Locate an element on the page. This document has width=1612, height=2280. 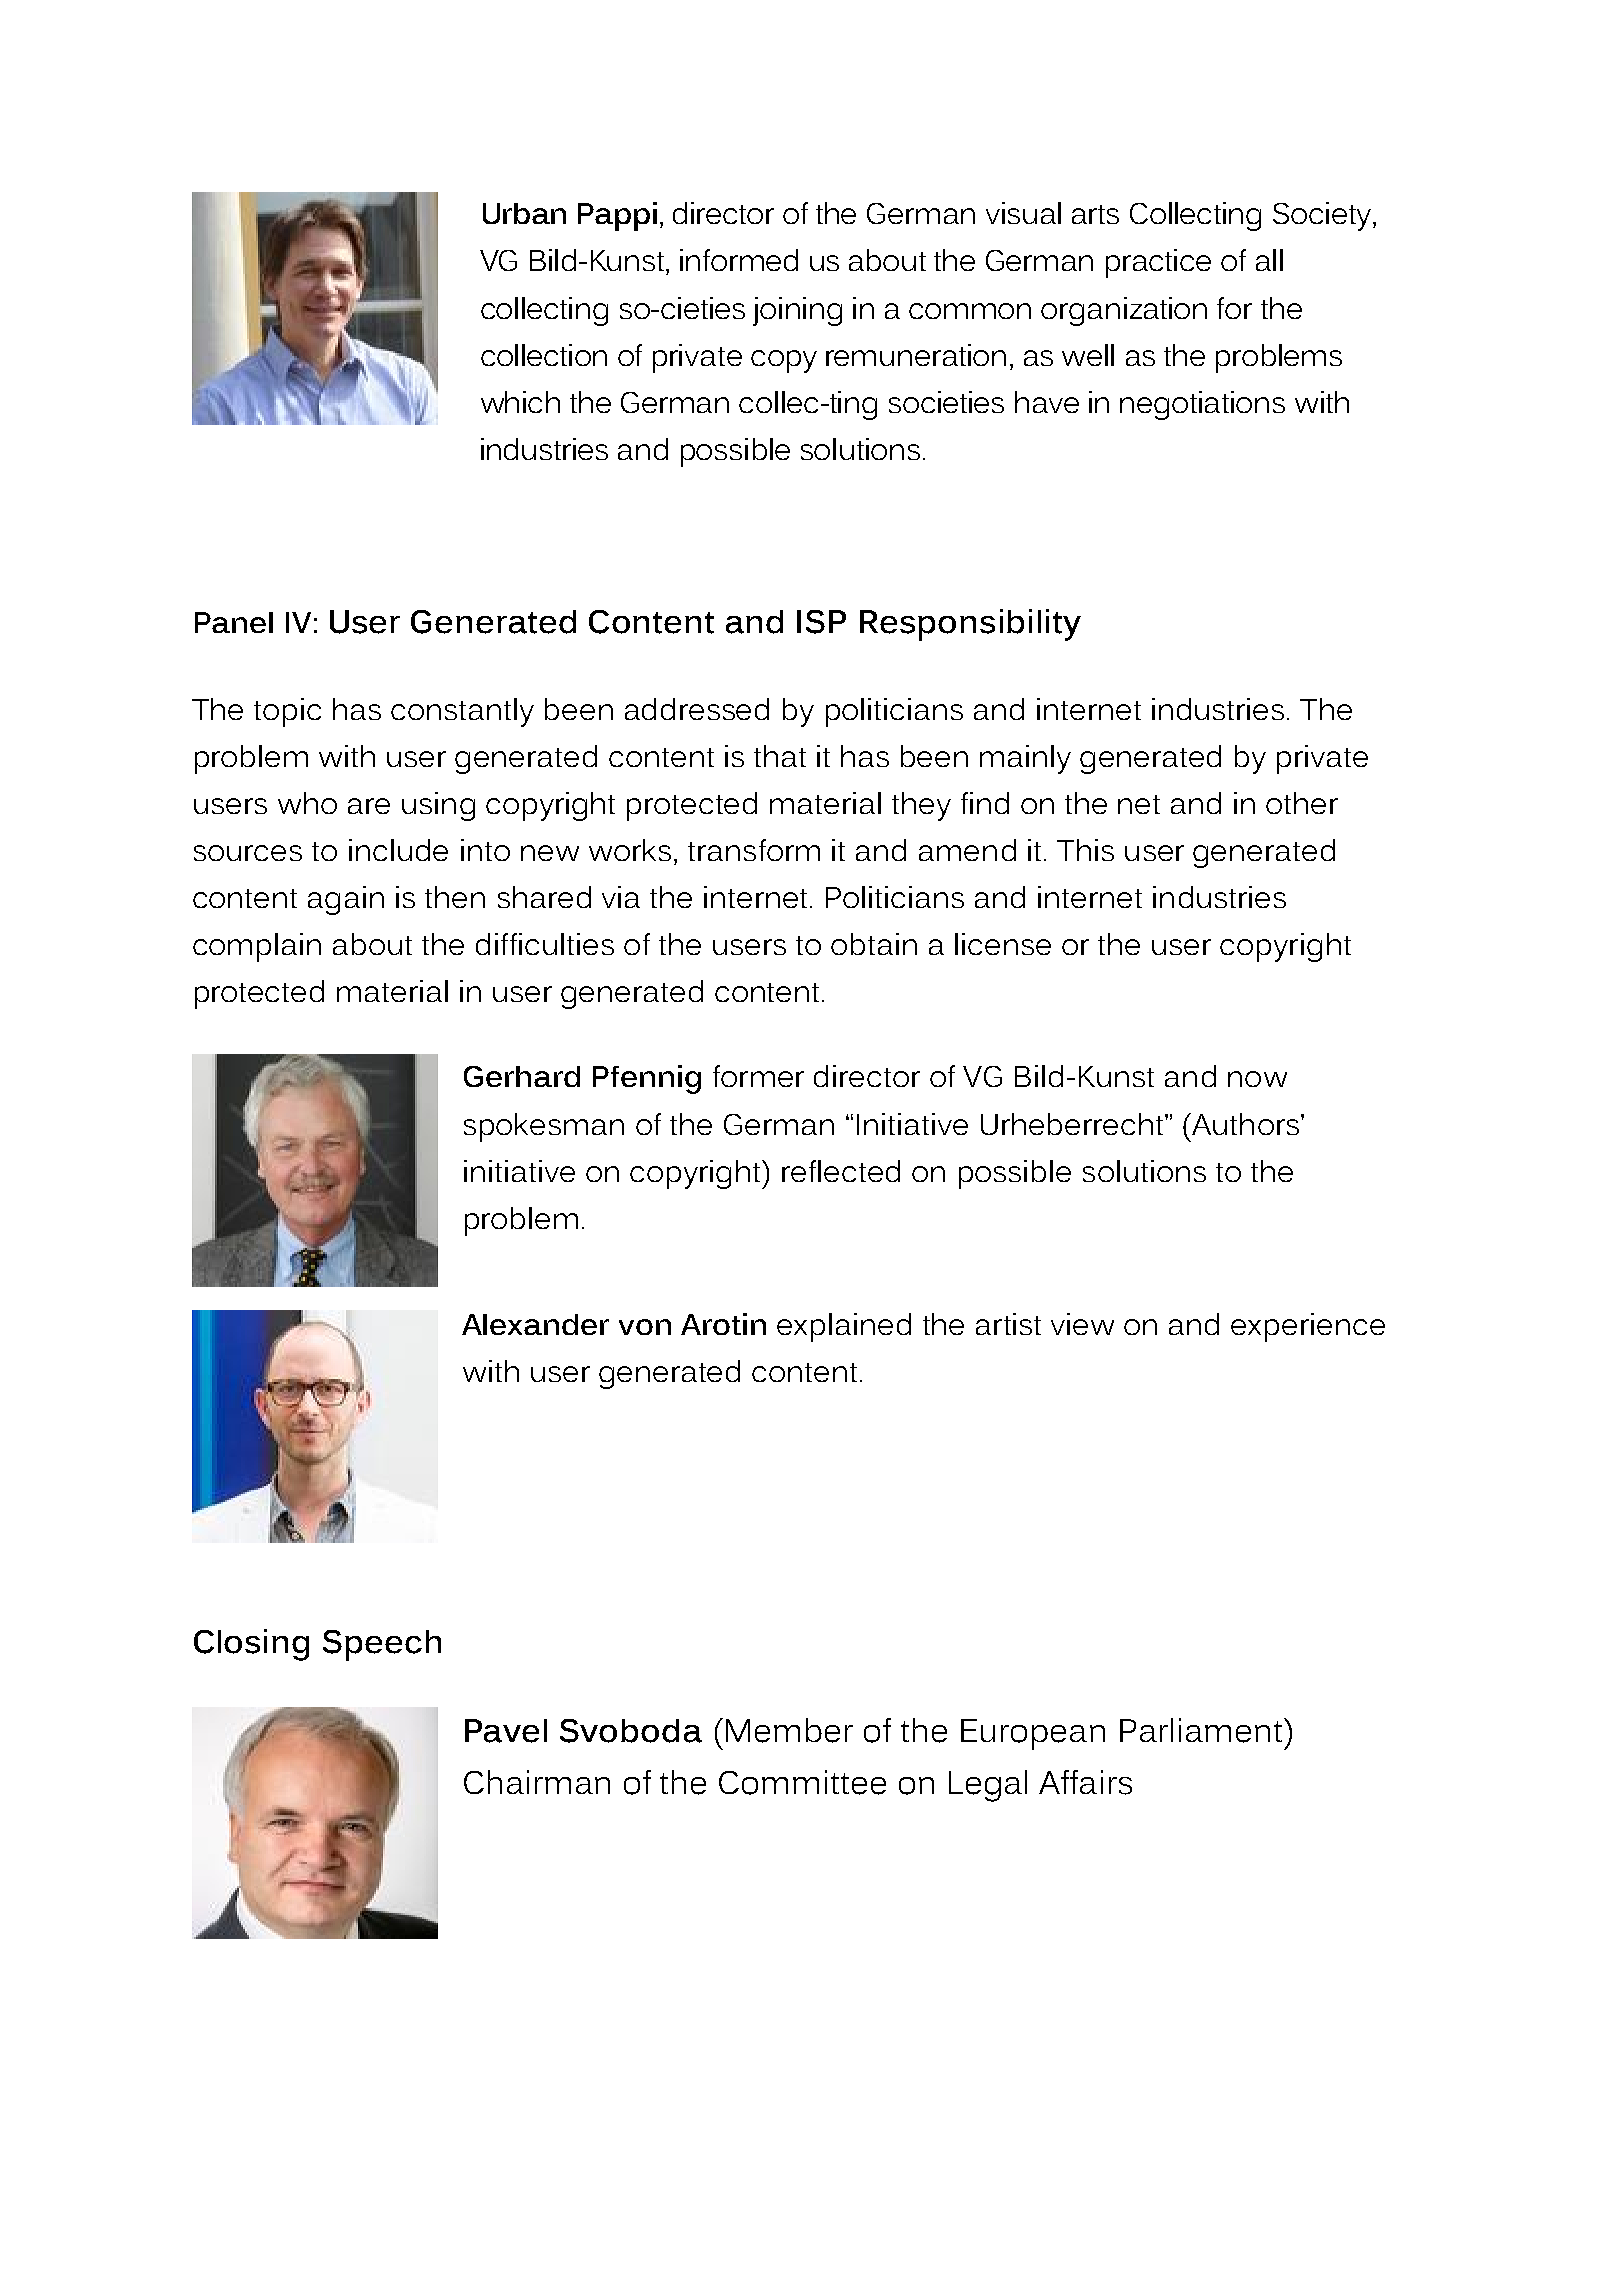
Urban is located at coordinates (524, 213).
